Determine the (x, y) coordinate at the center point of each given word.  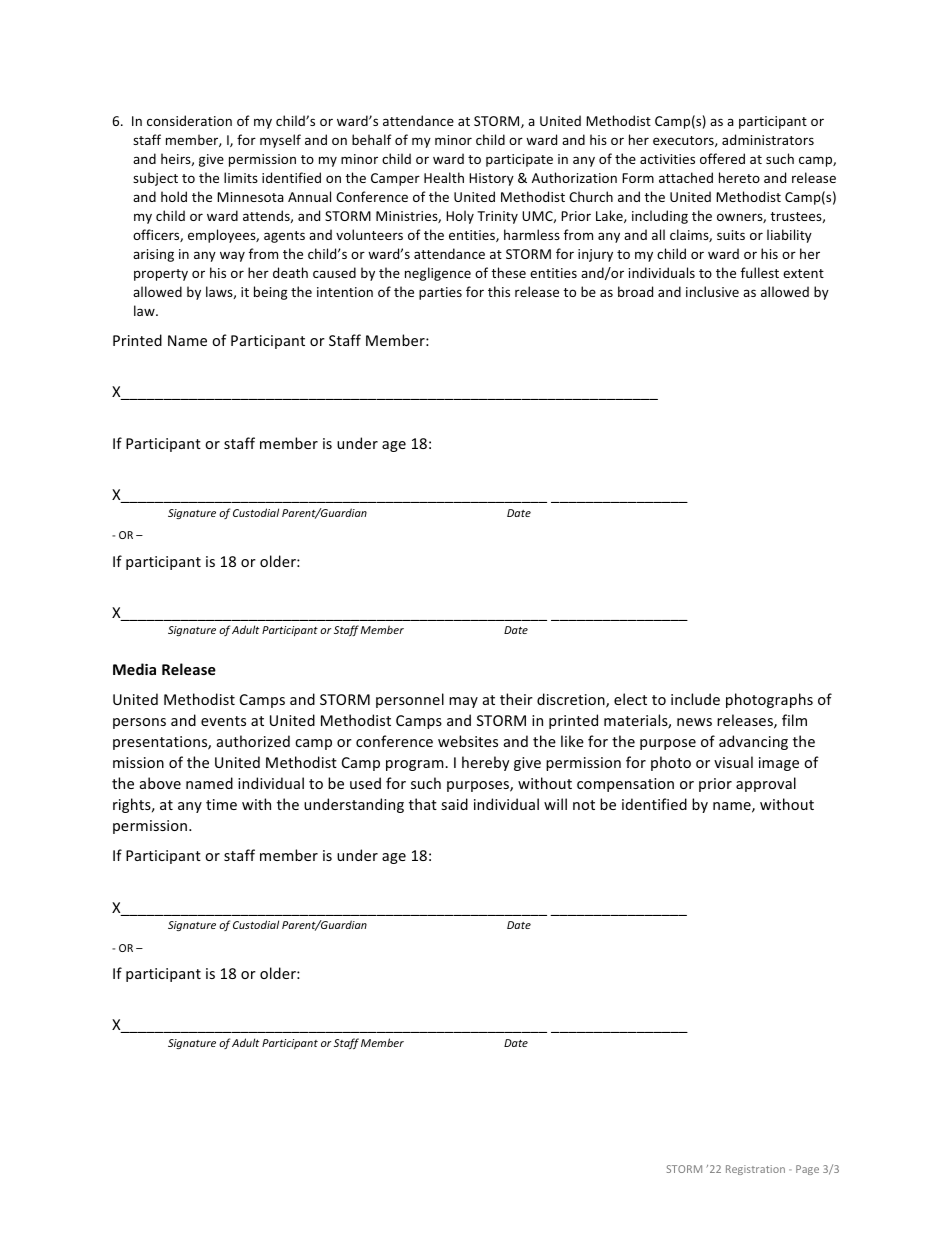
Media (134, 669)
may (463, 702)
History (491, 179)
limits (241, 177)
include (695, 699)
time (221, 804)
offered (722, 158)
